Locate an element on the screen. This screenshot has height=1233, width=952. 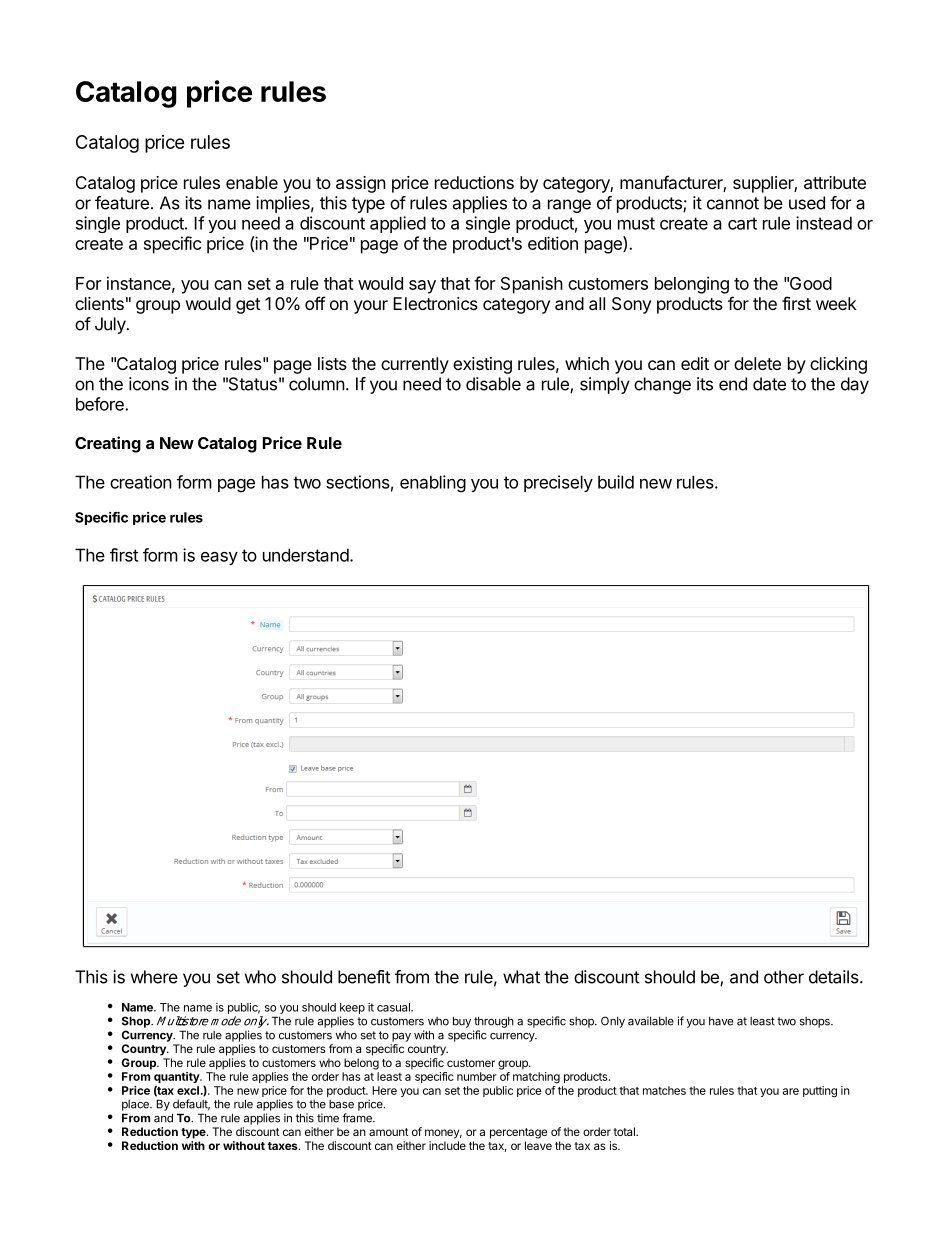
what is located at coordinates (521, 977).
